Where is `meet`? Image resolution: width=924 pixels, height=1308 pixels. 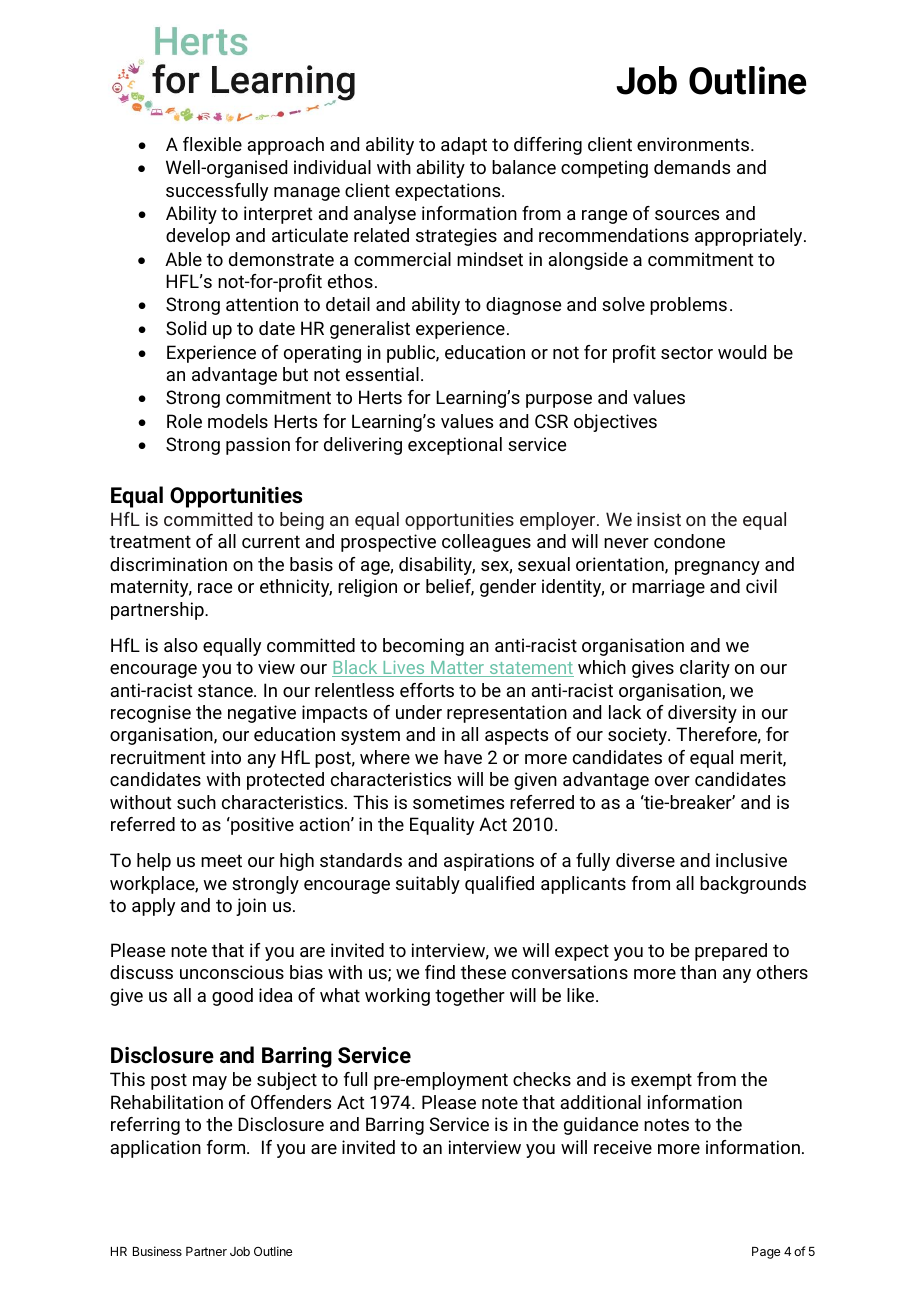 meet is located at coordinates (221, 860).
